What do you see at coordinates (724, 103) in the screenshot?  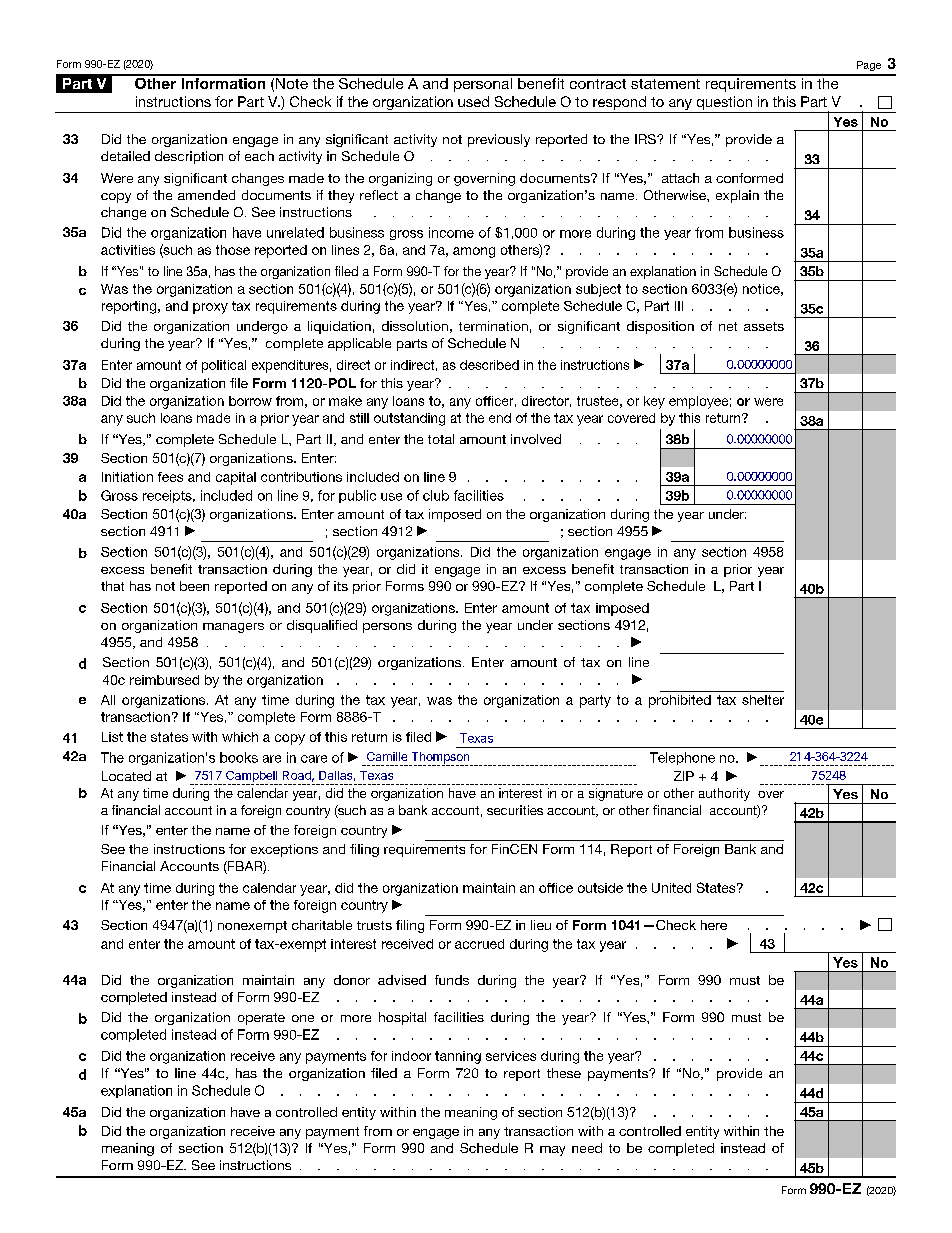 I see `question` at bounding box center [724, 103].
